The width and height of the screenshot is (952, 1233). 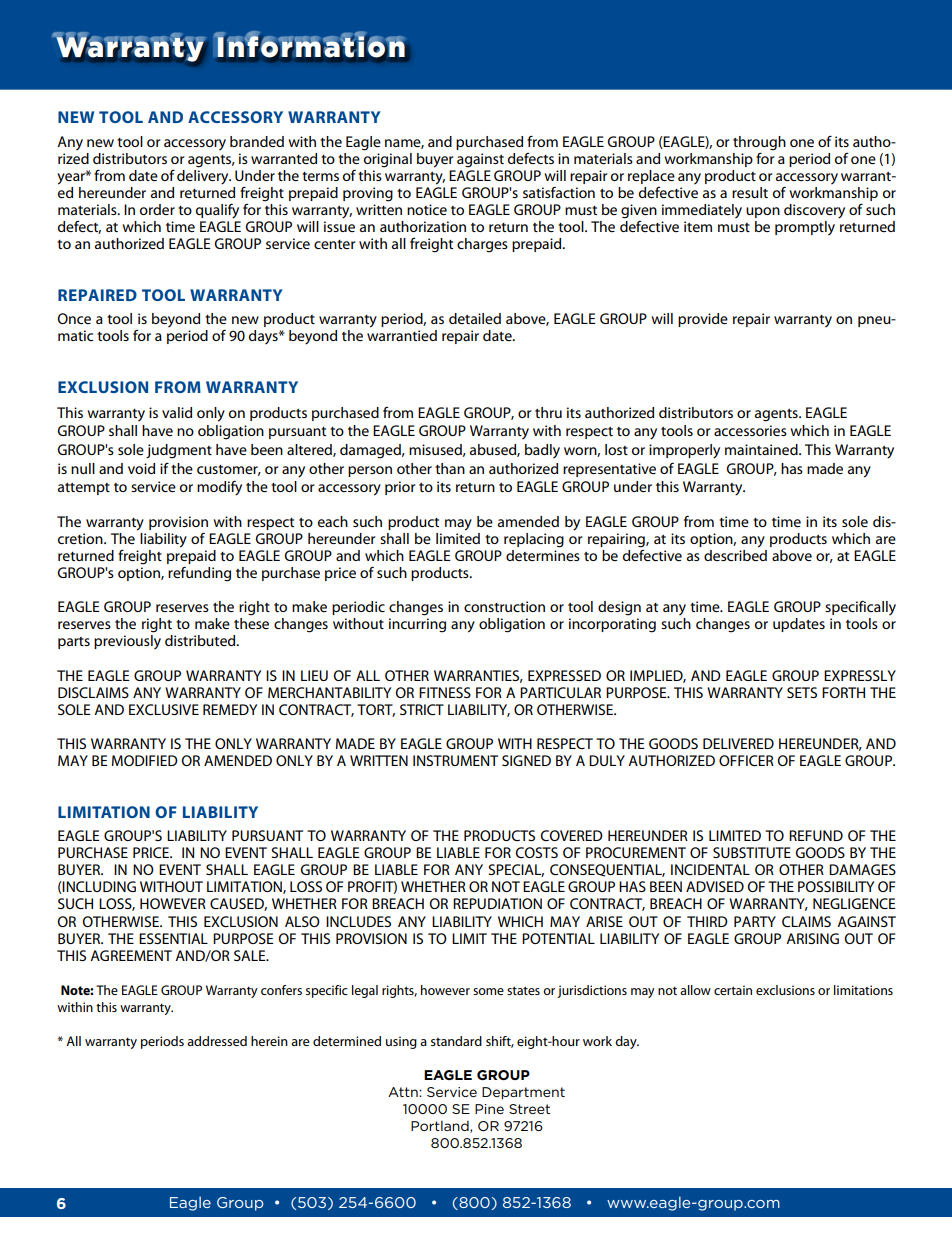 I want to click on SUBSTITUTE, so click(x=752, y=852).
